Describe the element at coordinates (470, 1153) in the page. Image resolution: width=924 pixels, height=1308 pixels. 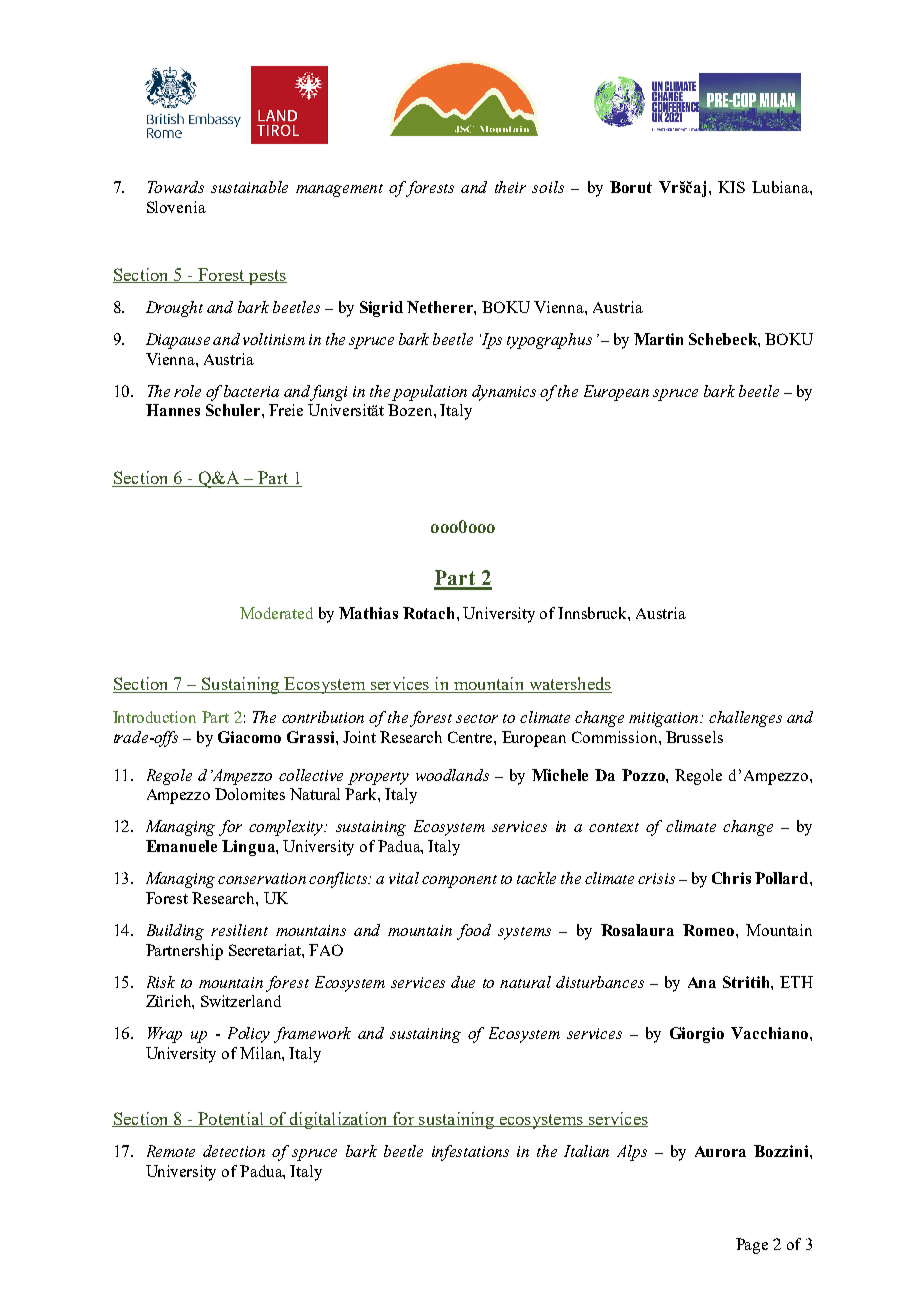
I see `infestations` at that location.
